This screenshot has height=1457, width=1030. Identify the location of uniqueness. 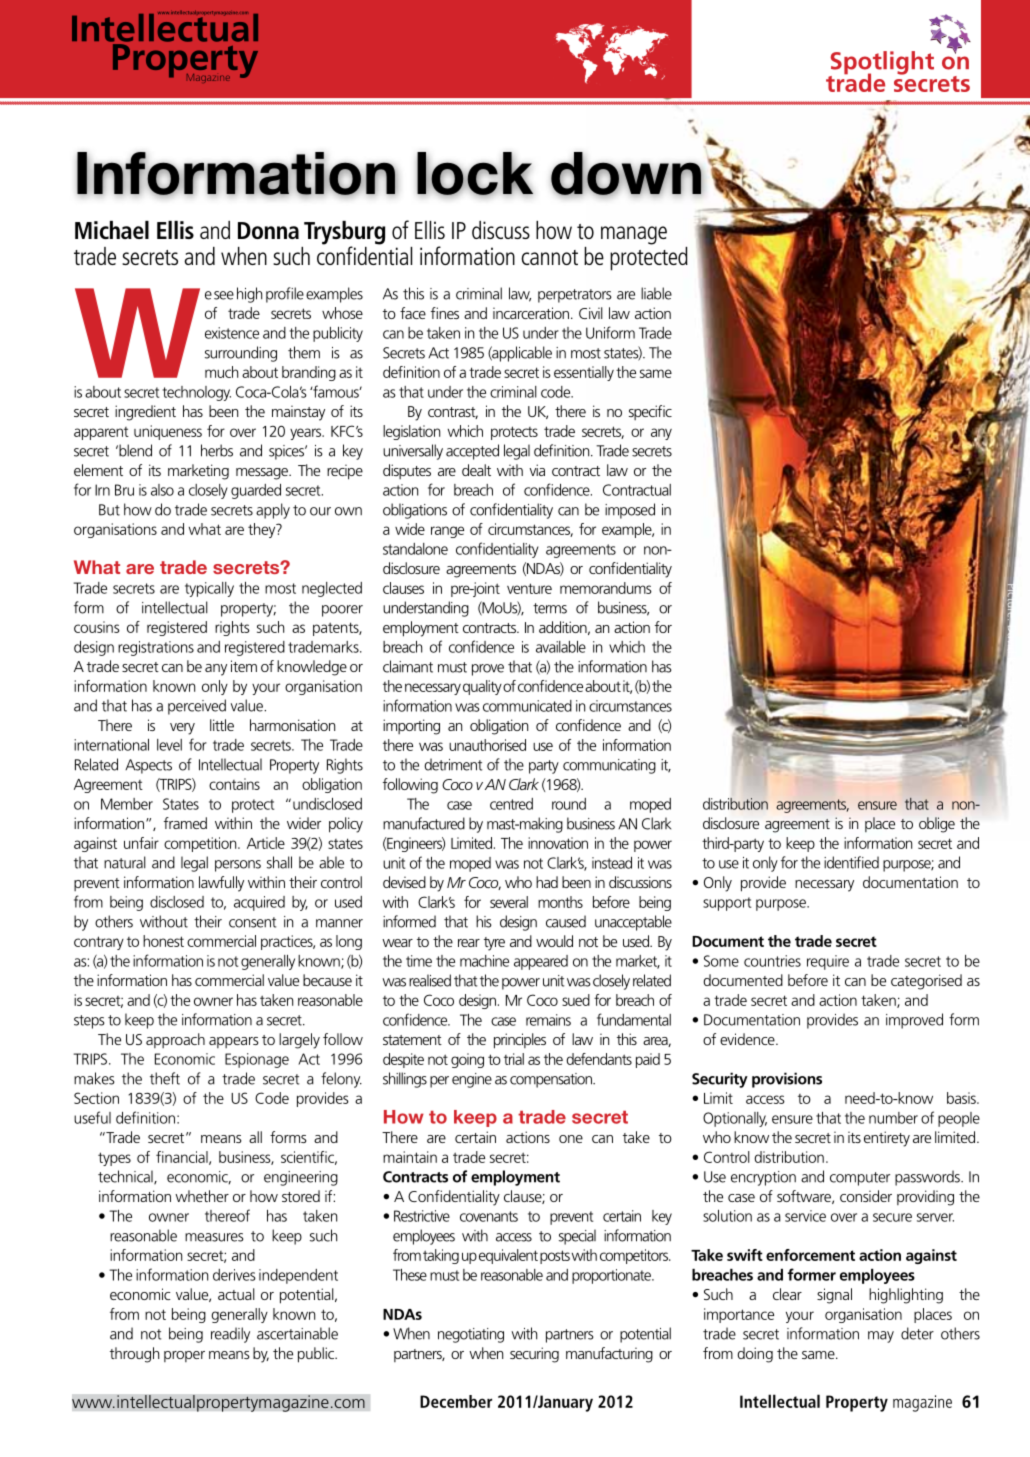
(168, 432).
